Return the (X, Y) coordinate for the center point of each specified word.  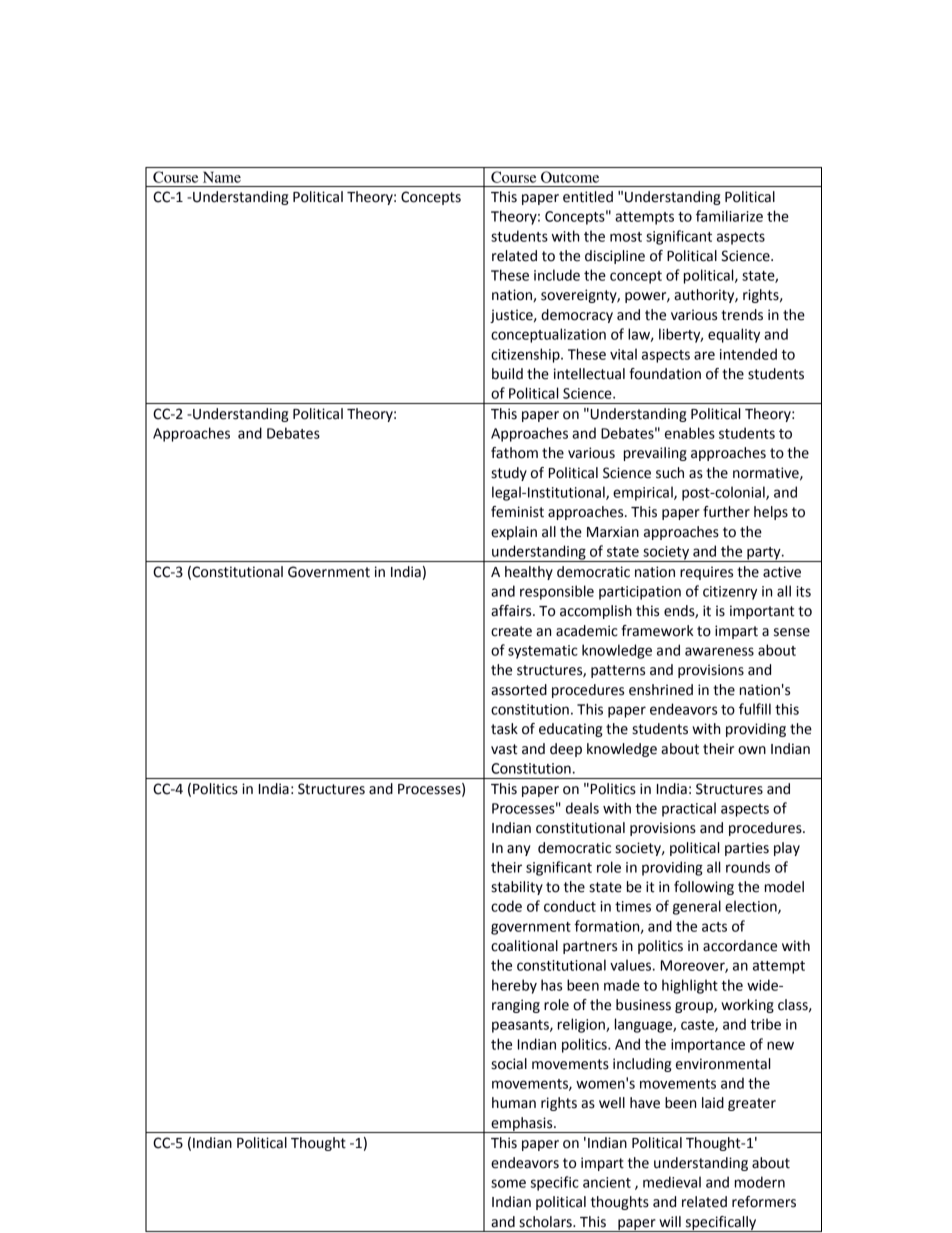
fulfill (755, 709)
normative (767, 473)
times (633, 906)
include (557, 275)
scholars (546, 1222)
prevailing (655, 454)
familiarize (729, 216)
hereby (514, 986)
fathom (514, 453)
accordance (740, 946)
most (626, 237)
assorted (519, 690)
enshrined (661, 690)
